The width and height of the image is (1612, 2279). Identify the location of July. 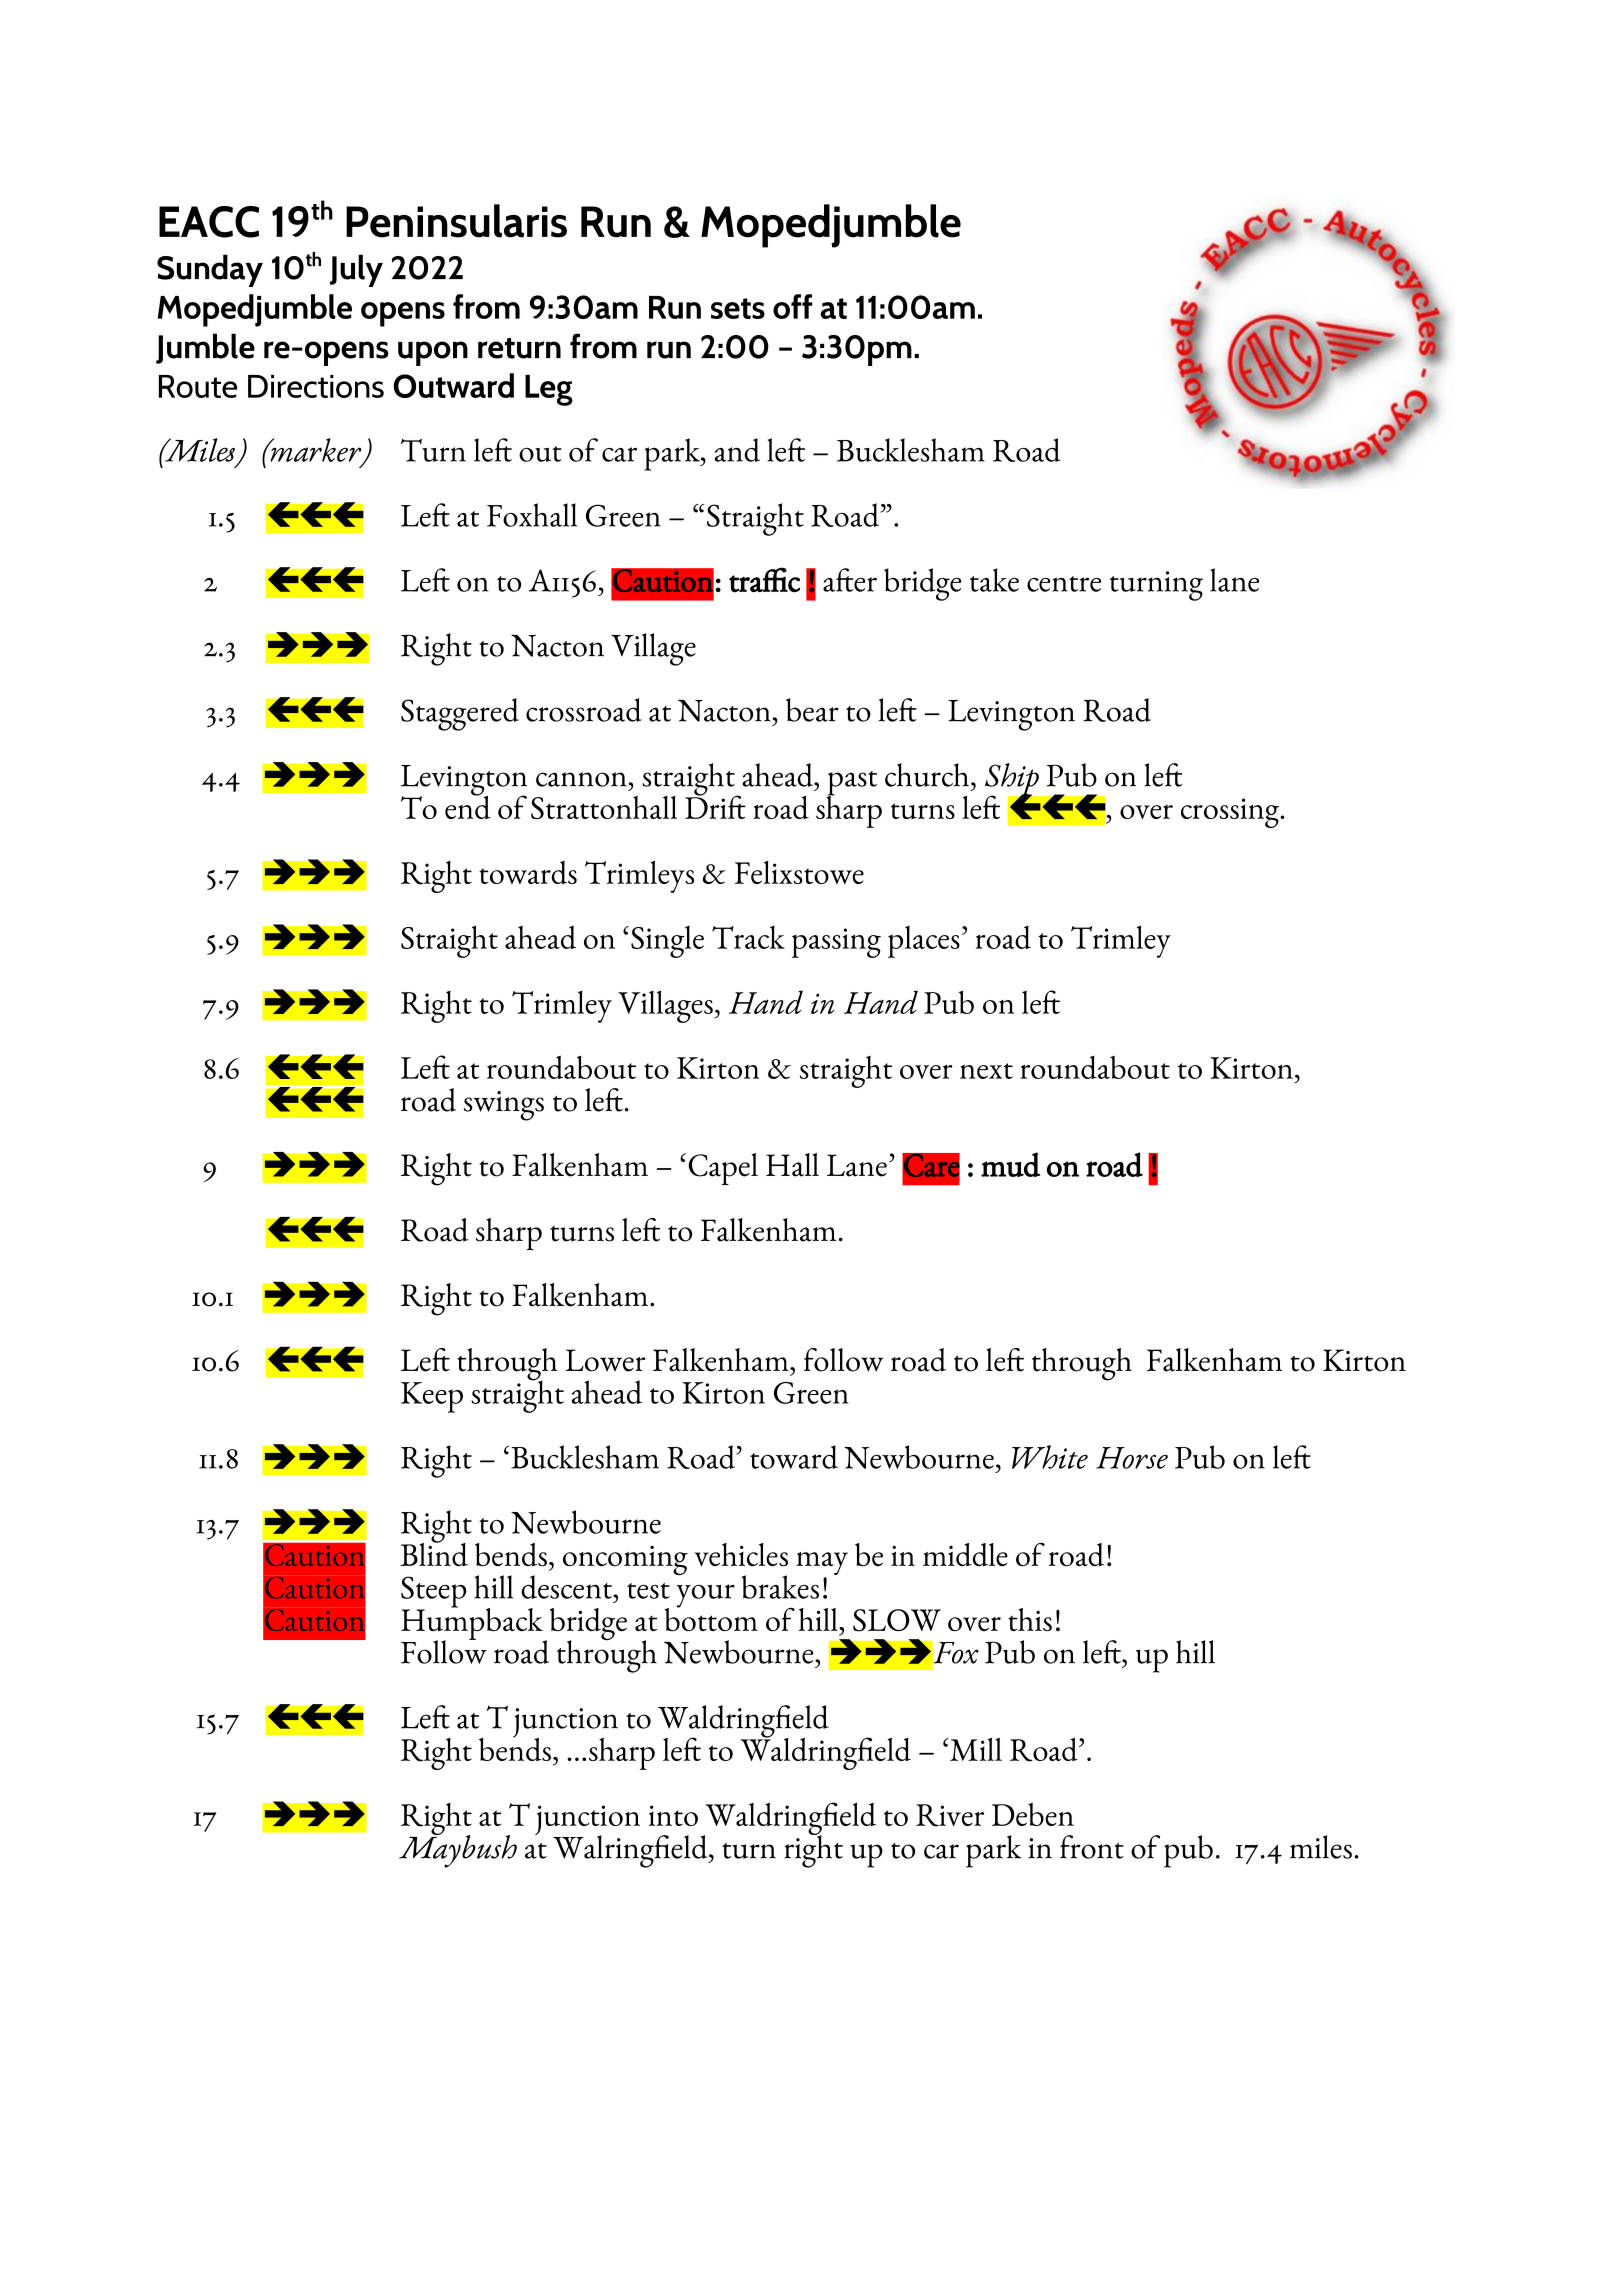
(356, 270).
